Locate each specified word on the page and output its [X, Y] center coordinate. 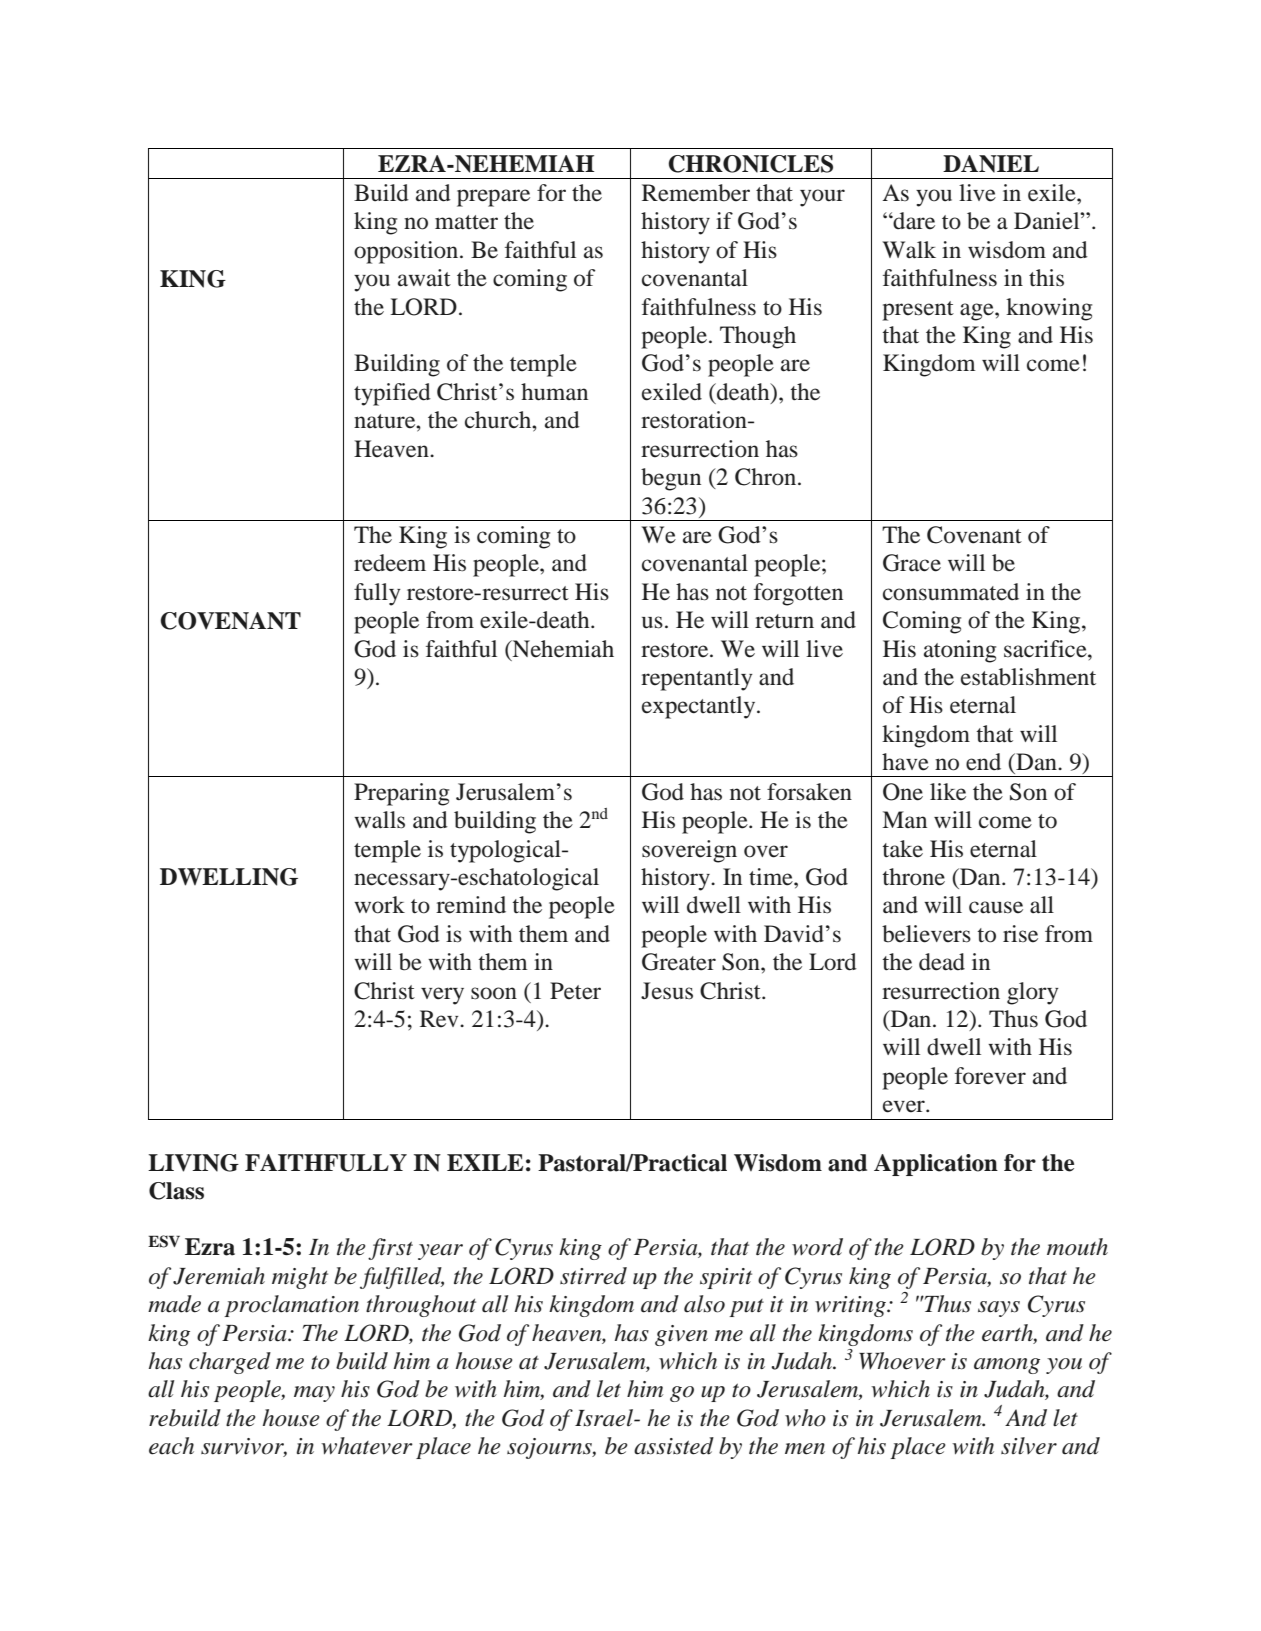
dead [942, 962]
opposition [407, 252]
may [314, 1394]
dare [913, 221]
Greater [679, 962]
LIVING [193, 1163]
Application [936, 1165]
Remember [696, 193]
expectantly [700, 707]
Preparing [401, 794]
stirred [593, 1276]
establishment [1028, 677]
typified [392, 394]
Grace [912, 563]
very [442, 996]
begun [671, 479]
